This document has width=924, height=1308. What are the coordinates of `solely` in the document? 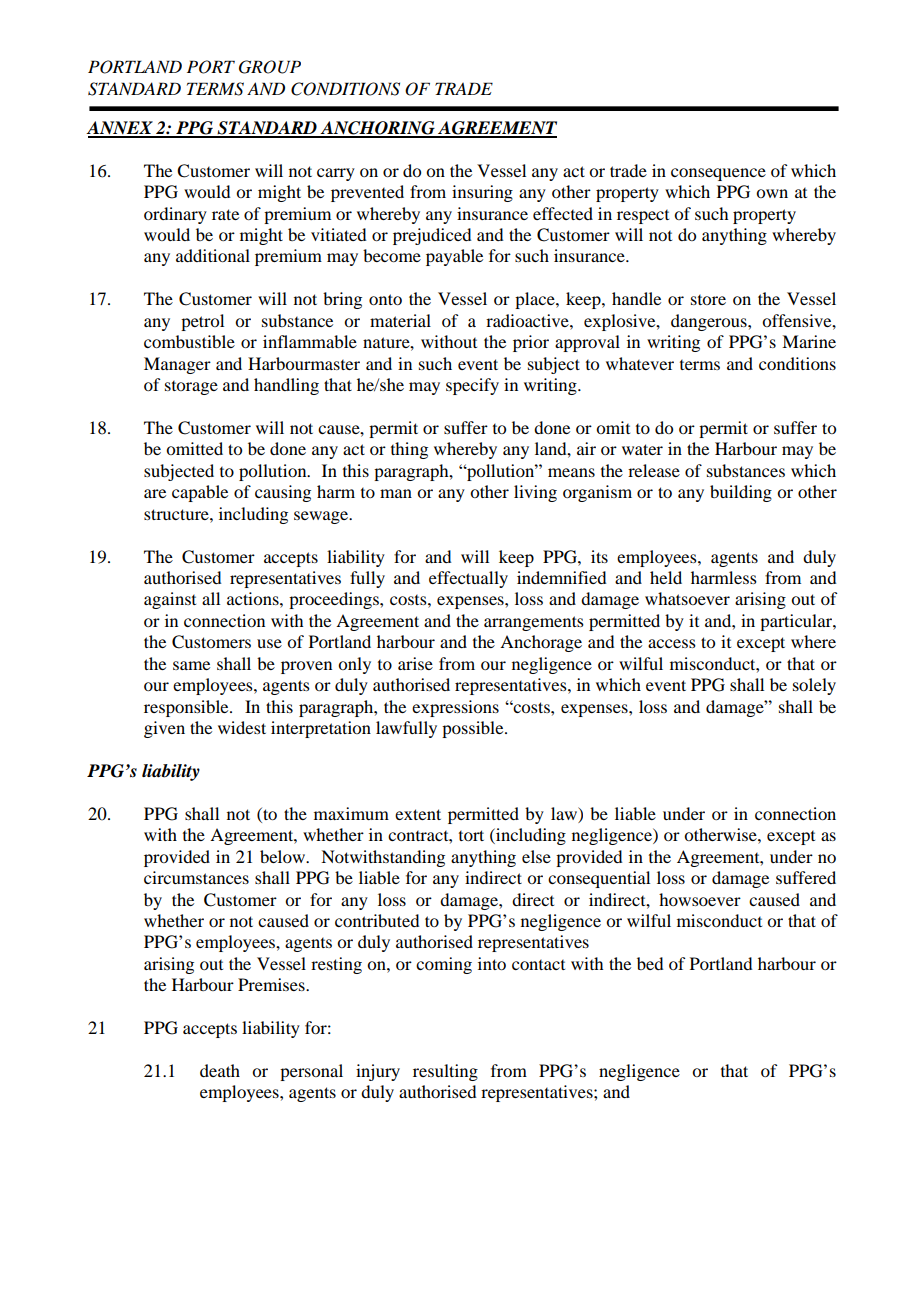 It's located at (814, 686).
